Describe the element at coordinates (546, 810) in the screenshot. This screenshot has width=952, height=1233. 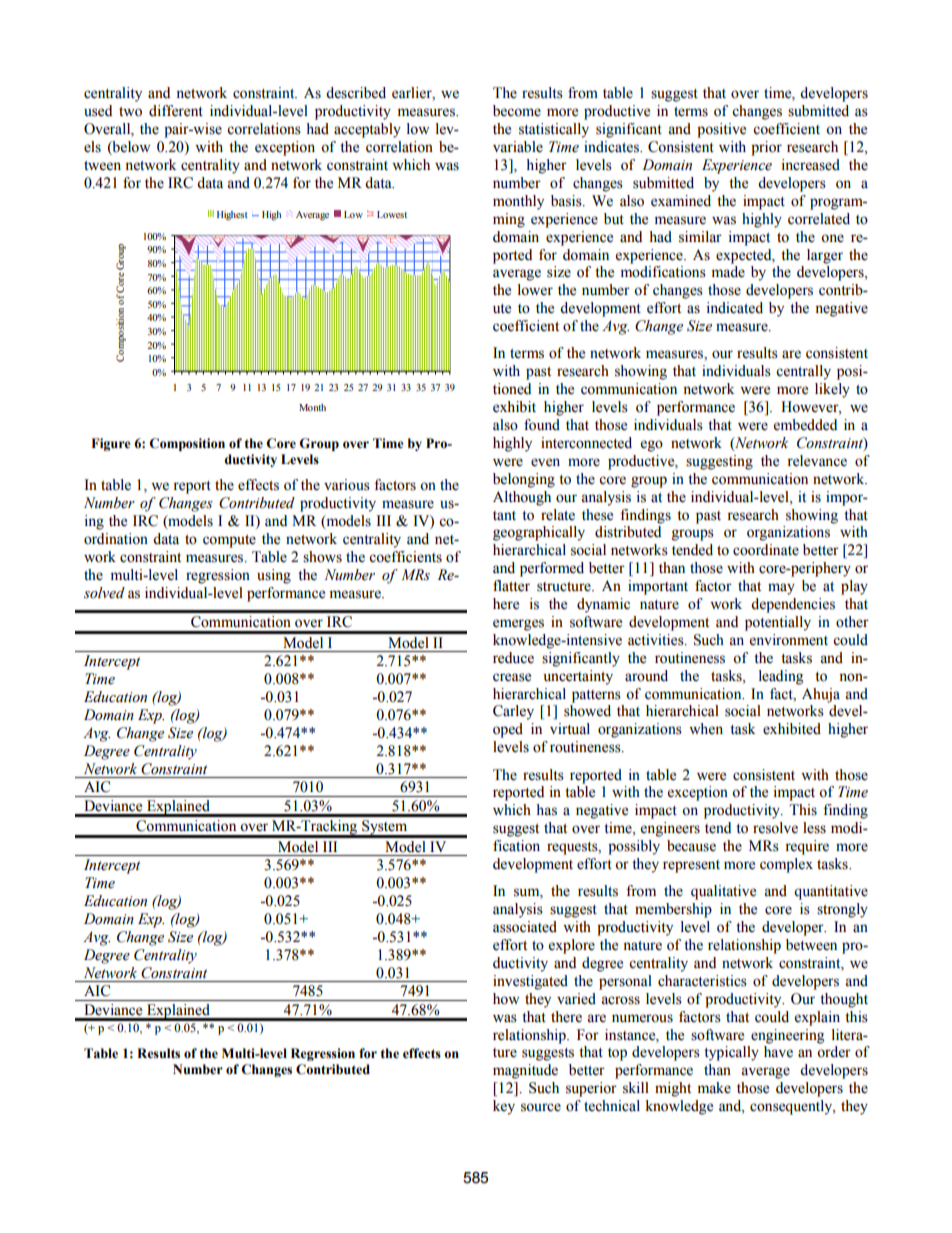
I see `has` at that location.
